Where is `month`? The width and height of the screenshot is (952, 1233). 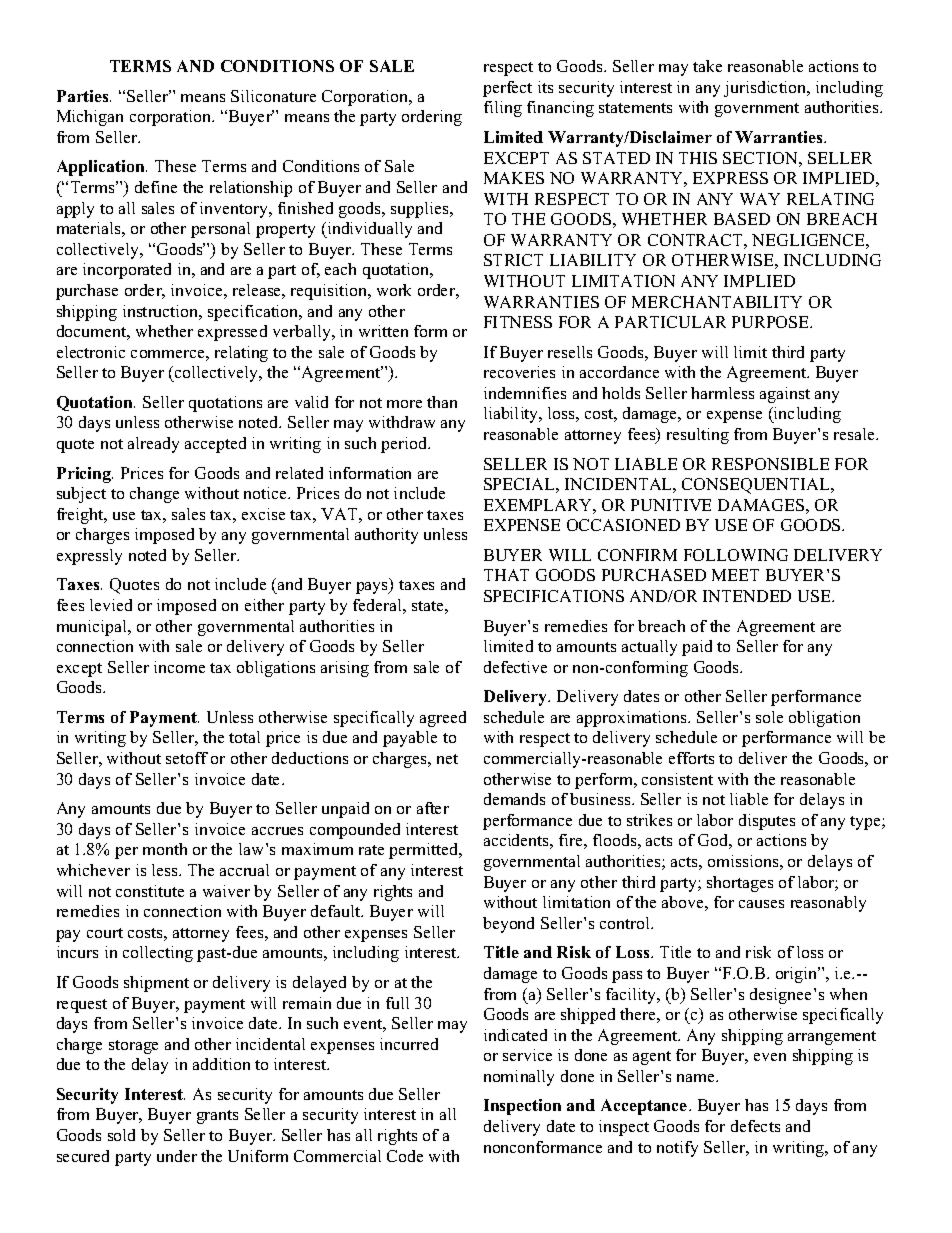 month is located at coordinates (165, 849).
